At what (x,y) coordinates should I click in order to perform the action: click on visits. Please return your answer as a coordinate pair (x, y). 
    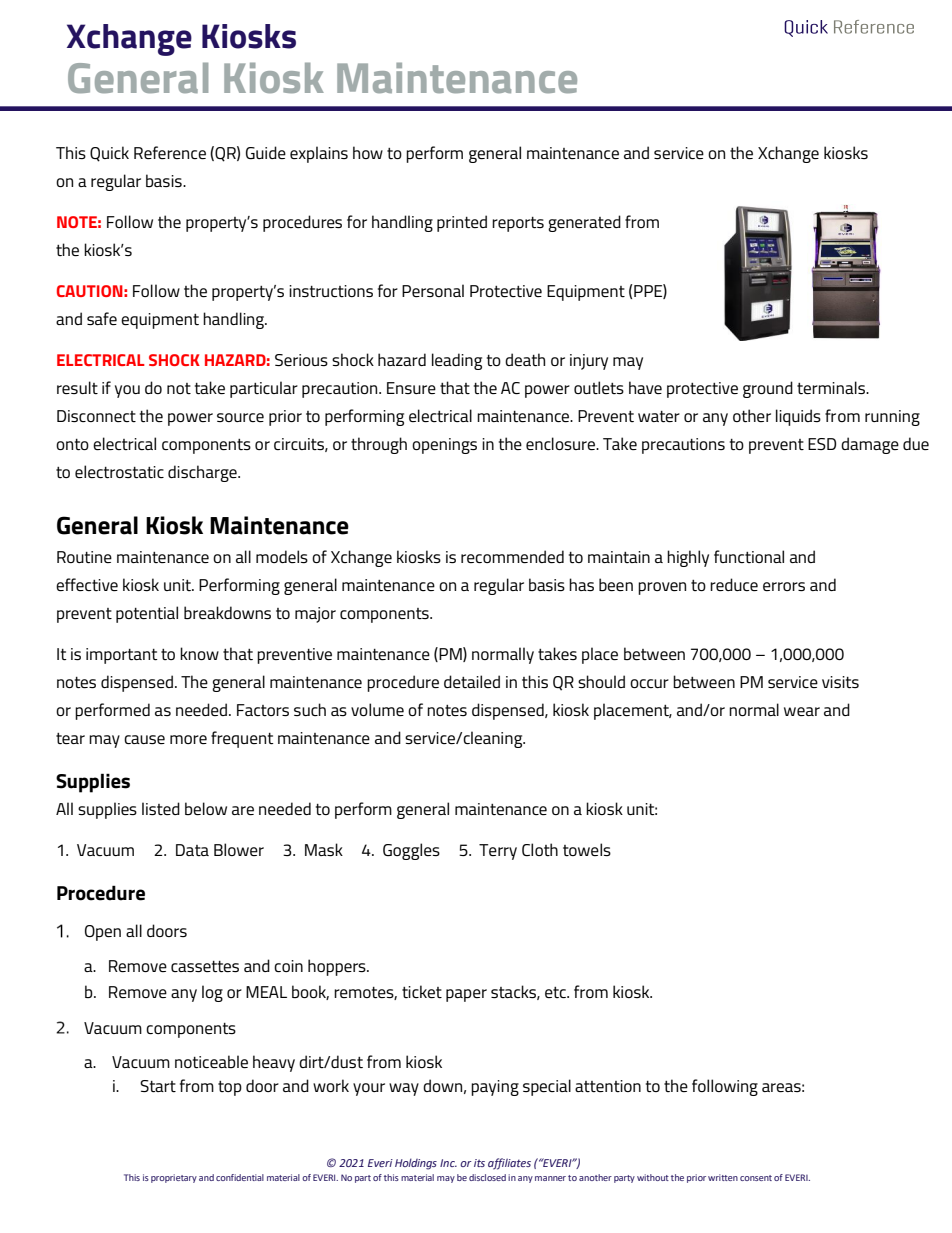
    Looking at the image, I should click on (840, 682).
